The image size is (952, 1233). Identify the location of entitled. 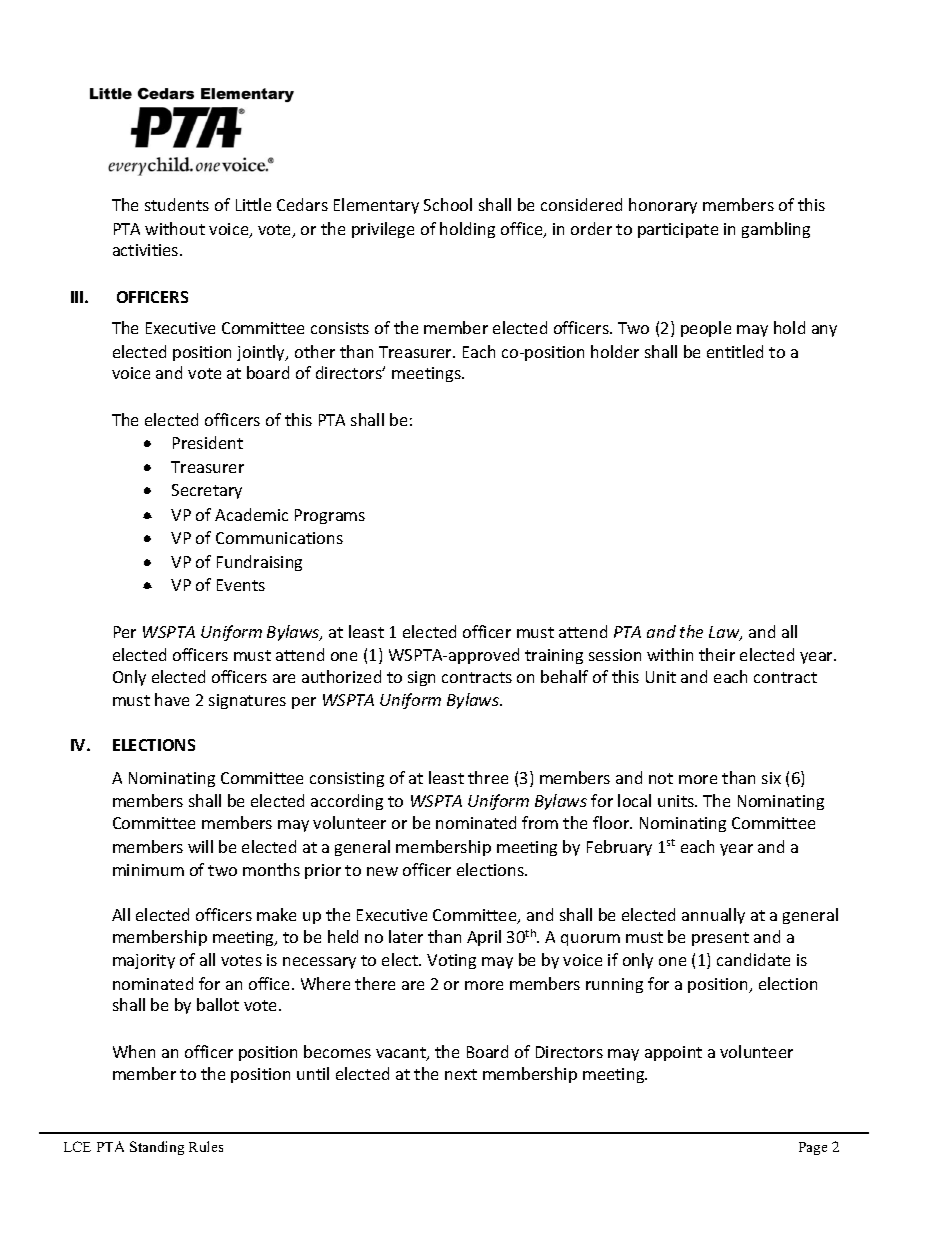
(735, 351).
